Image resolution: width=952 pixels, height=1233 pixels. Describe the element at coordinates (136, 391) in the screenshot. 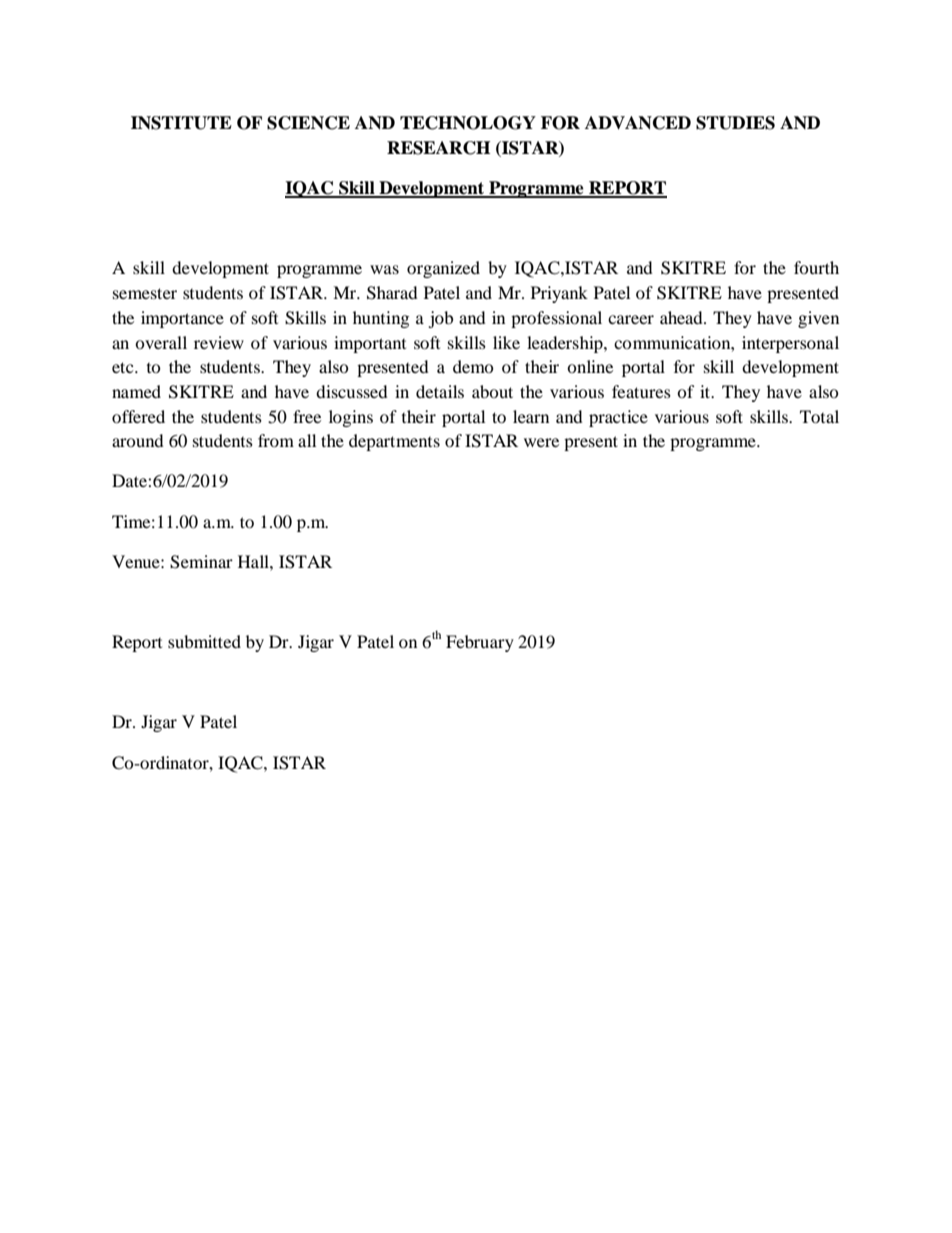

I see `named` at that location.
